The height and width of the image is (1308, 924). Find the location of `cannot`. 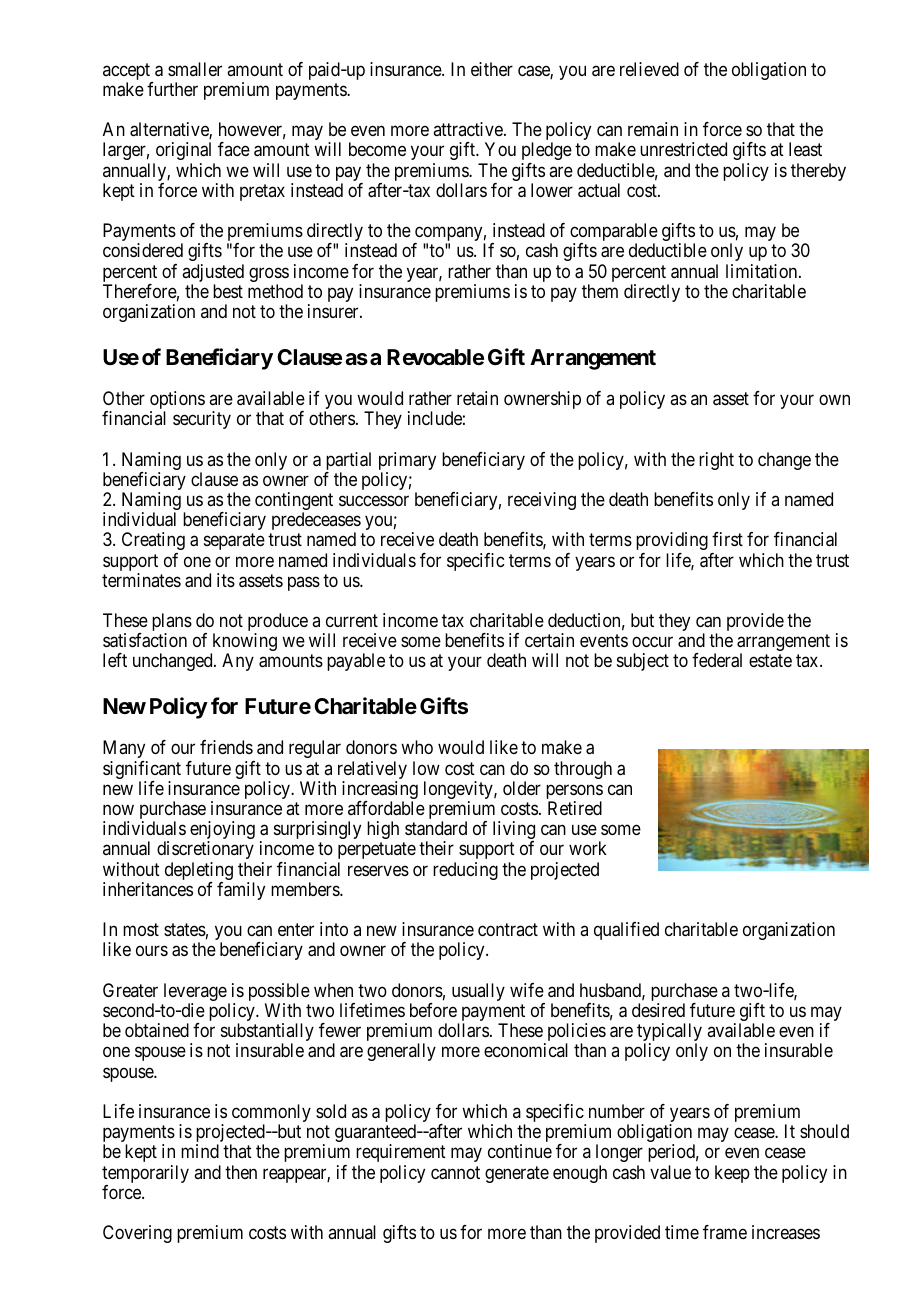

cannot is located at coordinates (455, 1173).
